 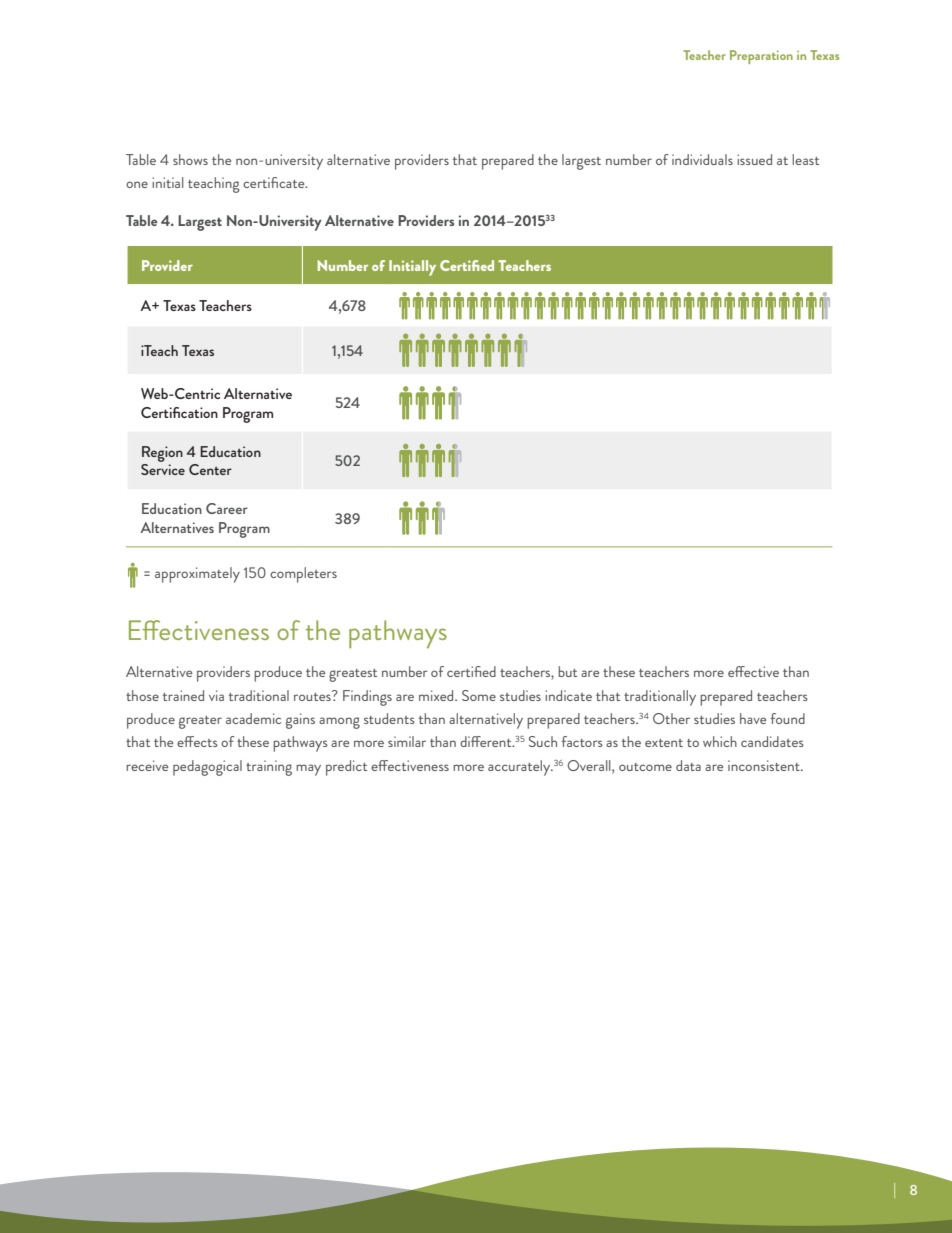 What do you see at coordinates (179, 412) in the screenshot?
I see `Certification` at bounding box center [179, 412].
